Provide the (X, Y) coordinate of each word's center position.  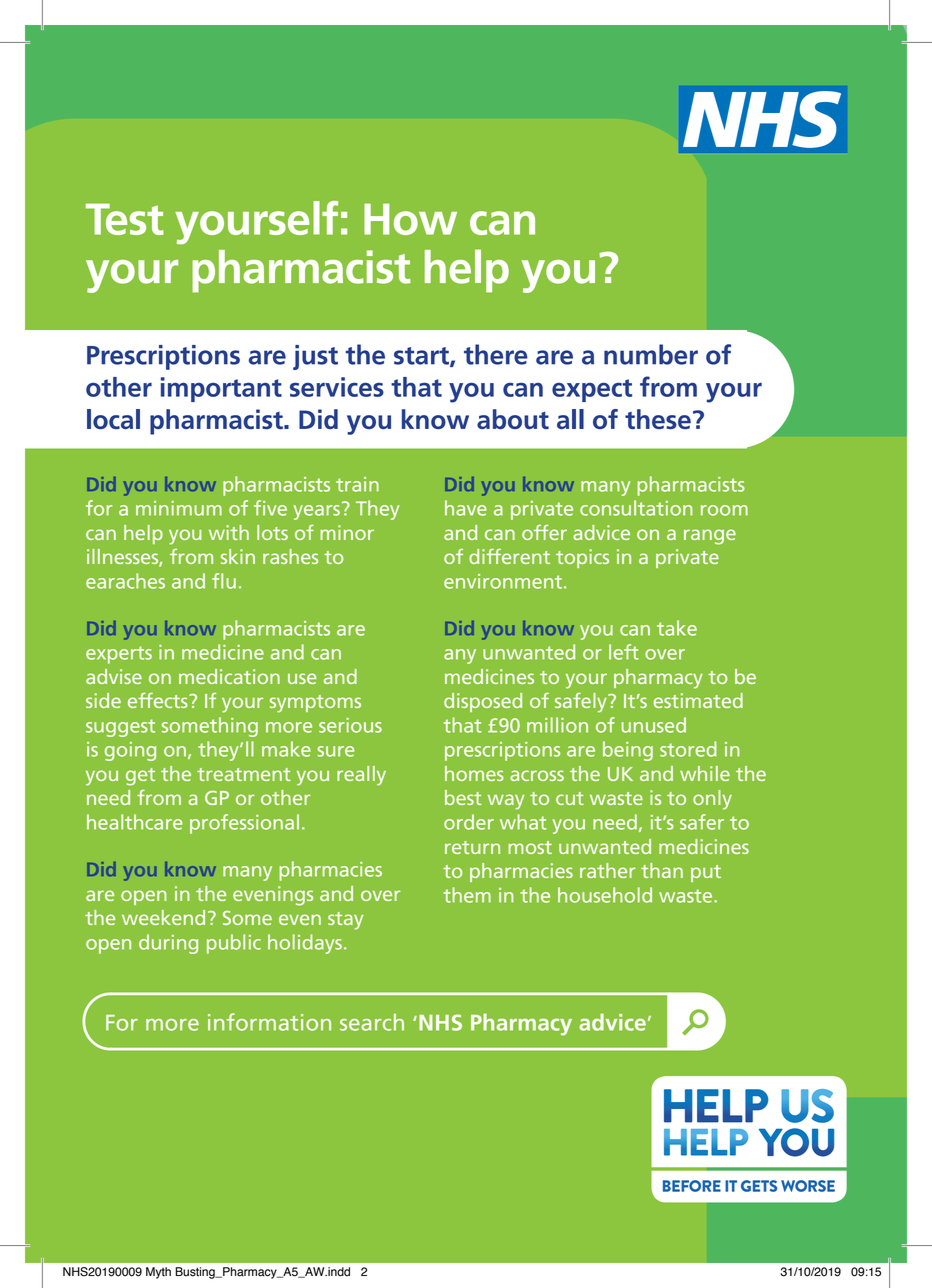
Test (125, 219)
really (361, 776)
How (410, 219)
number (651, 354)
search (372, 1022)
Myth (158, 1273)
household (605, 895)
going (130, 751)
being (628, 751)
